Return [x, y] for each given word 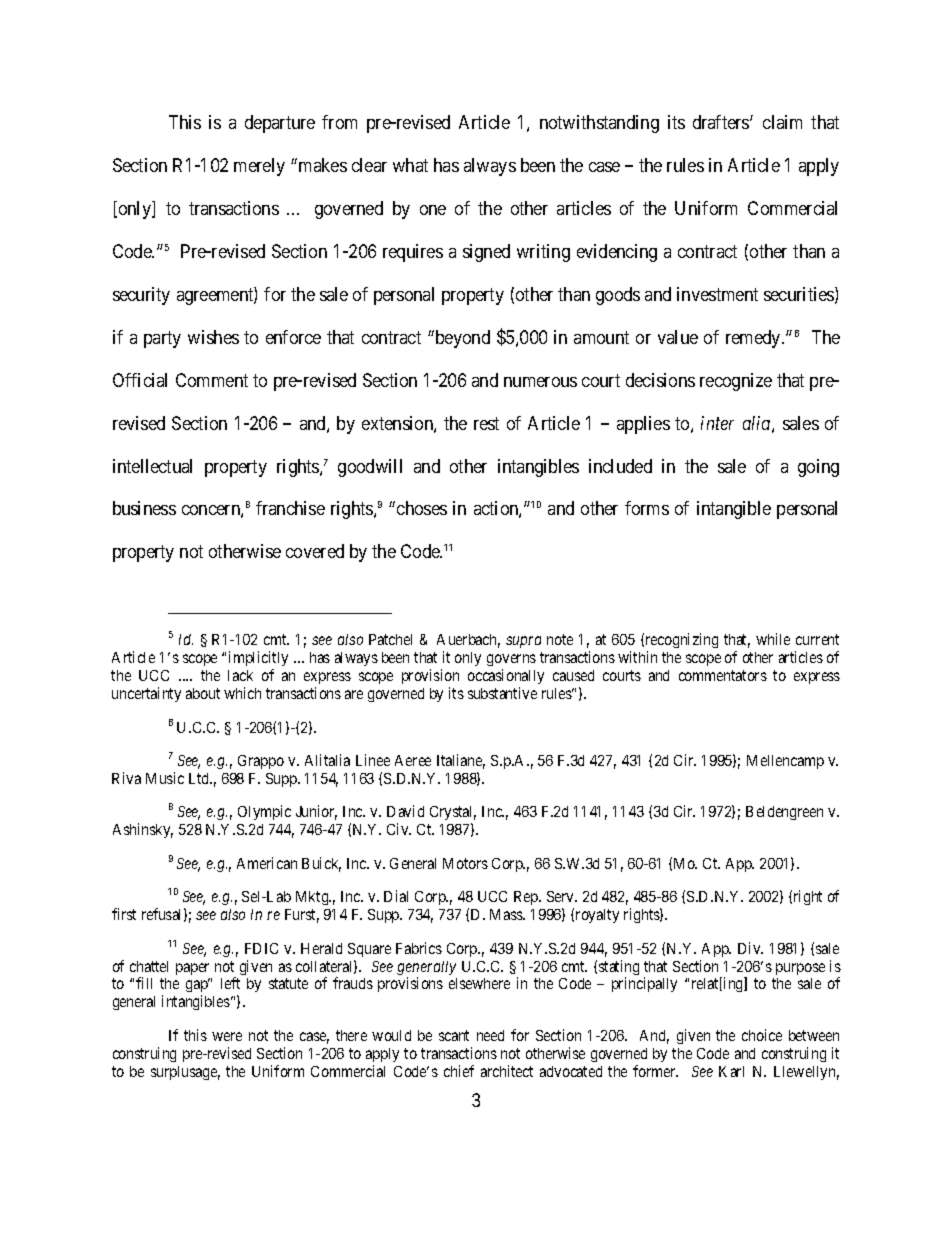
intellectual [152, 466]
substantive [502, 693]
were [227, 1036]
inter [717, 423]
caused [573, 675]
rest [486, 423]
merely [259, 167]
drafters [722, 122]
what [410, 165]
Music [165, 778]
